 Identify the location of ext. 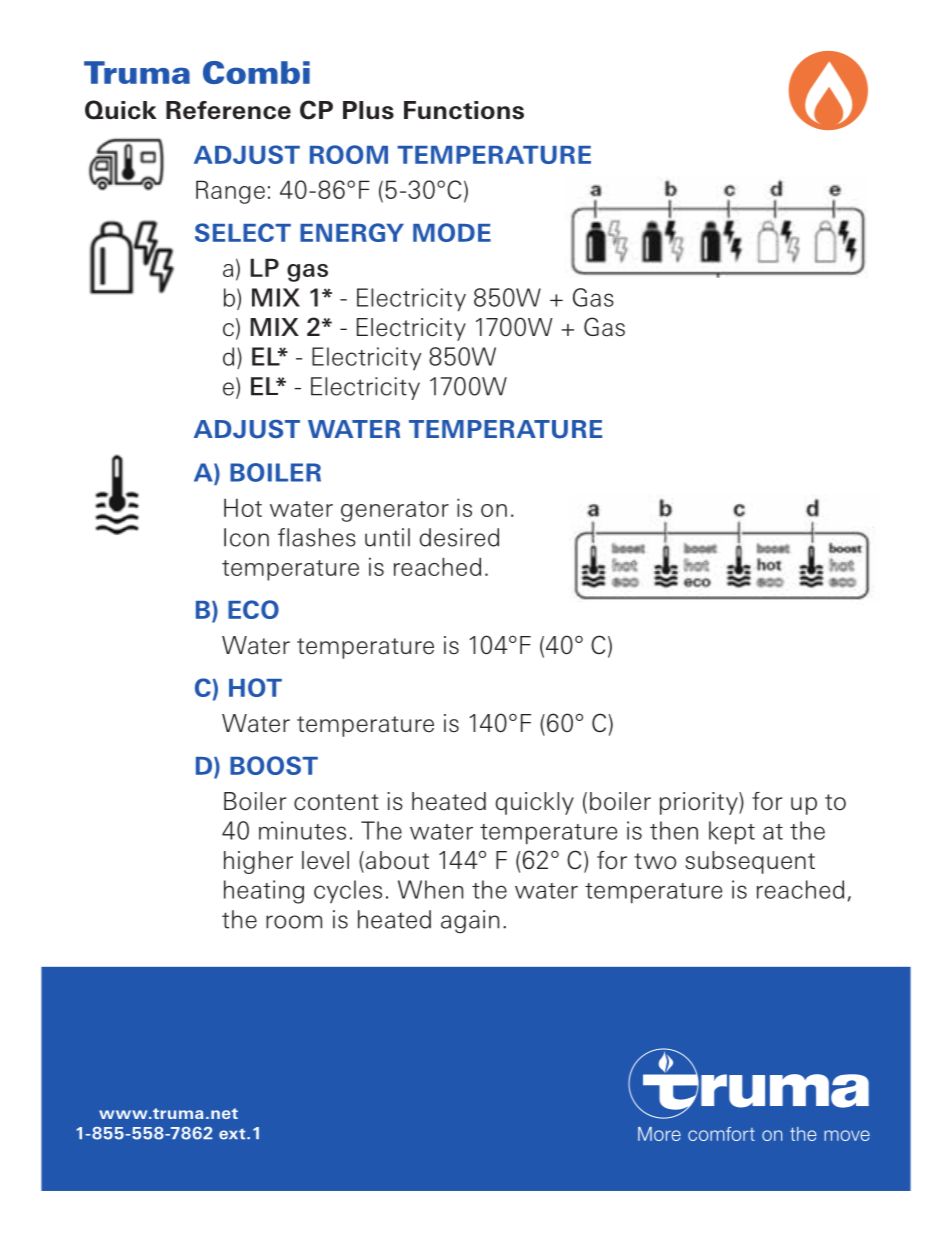
(233, 1134).
